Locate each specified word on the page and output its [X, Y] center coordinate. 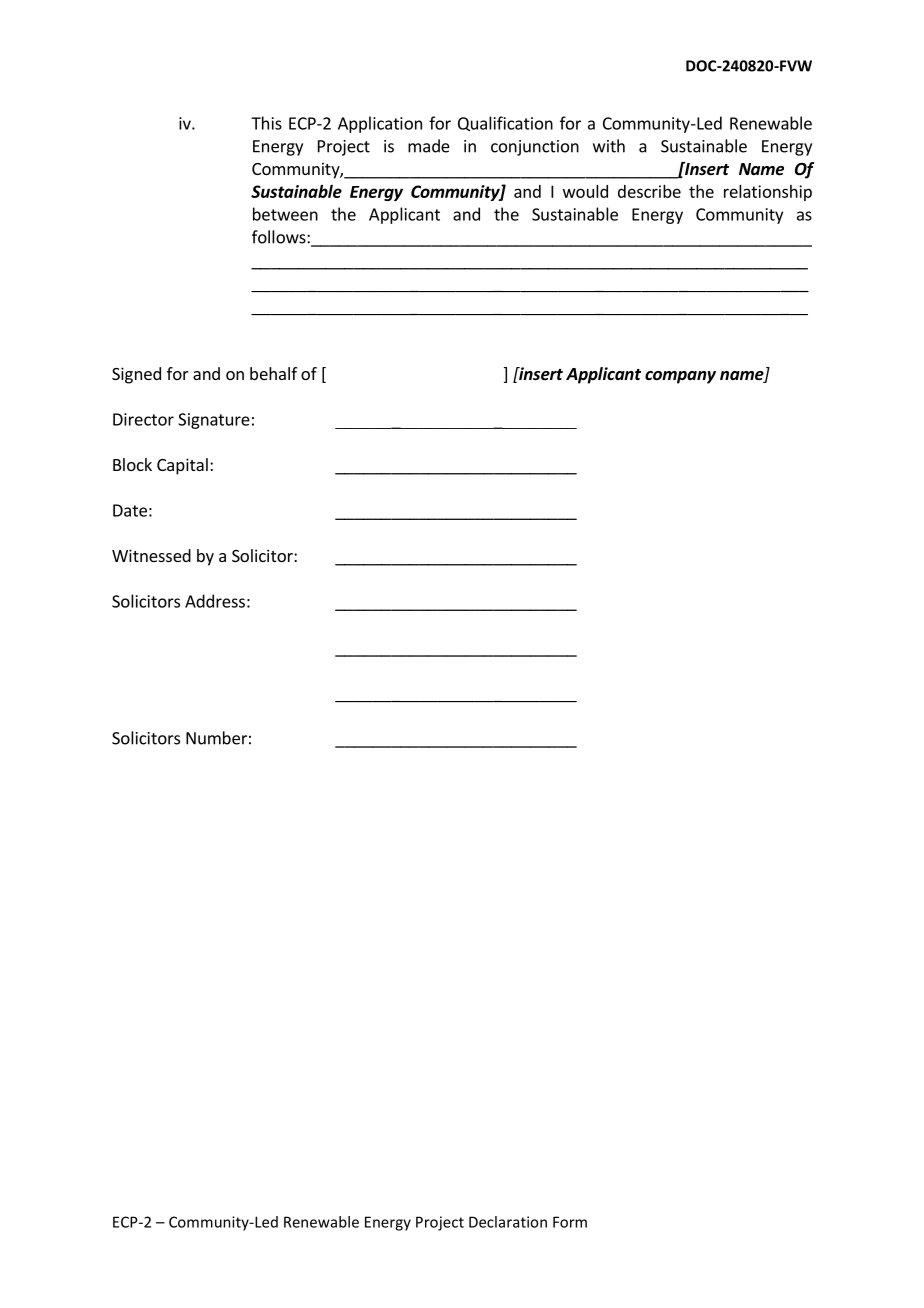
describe [649, 191]
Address [215, 601]
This [266, 123]
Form [570, 1222]
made [429, 146]
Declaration [508, 1222]
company [680, 377]
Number [216, 738]
